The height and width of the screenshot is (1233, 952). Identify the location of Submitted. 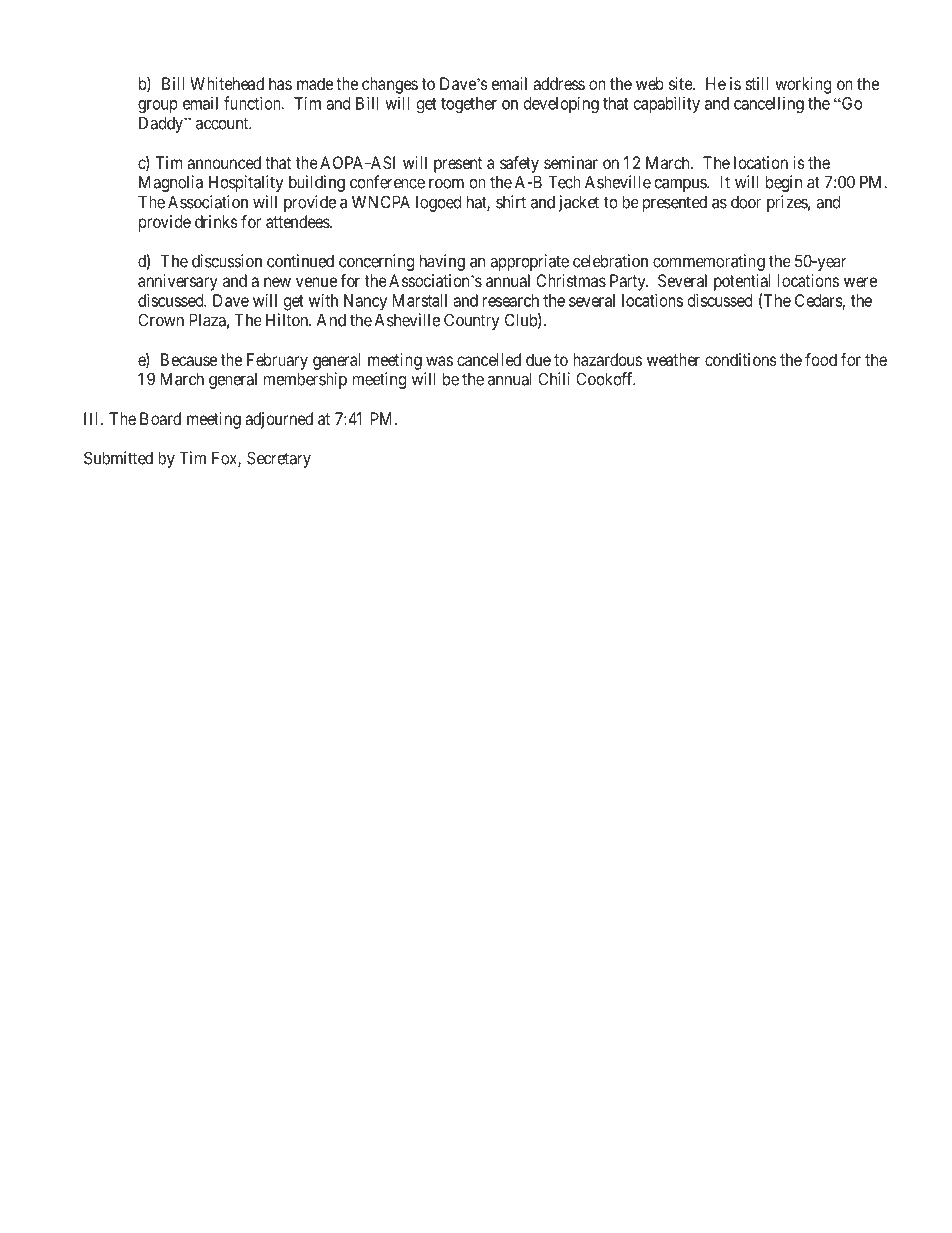
(118, 458).
